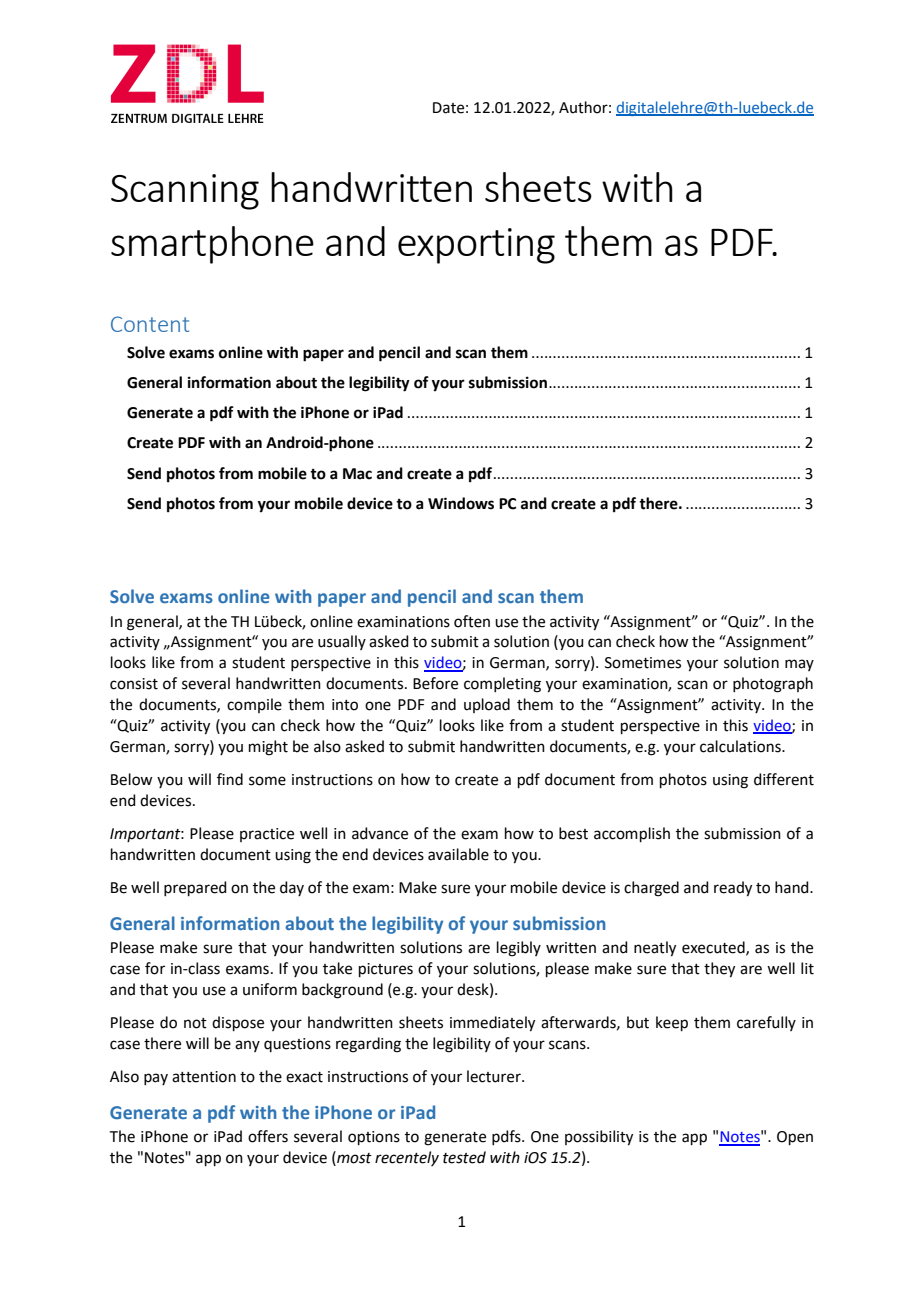  What do you see at coordinates (461, 503) in the screenshot?
I see `Windows` at bounding box center [461, 503].
